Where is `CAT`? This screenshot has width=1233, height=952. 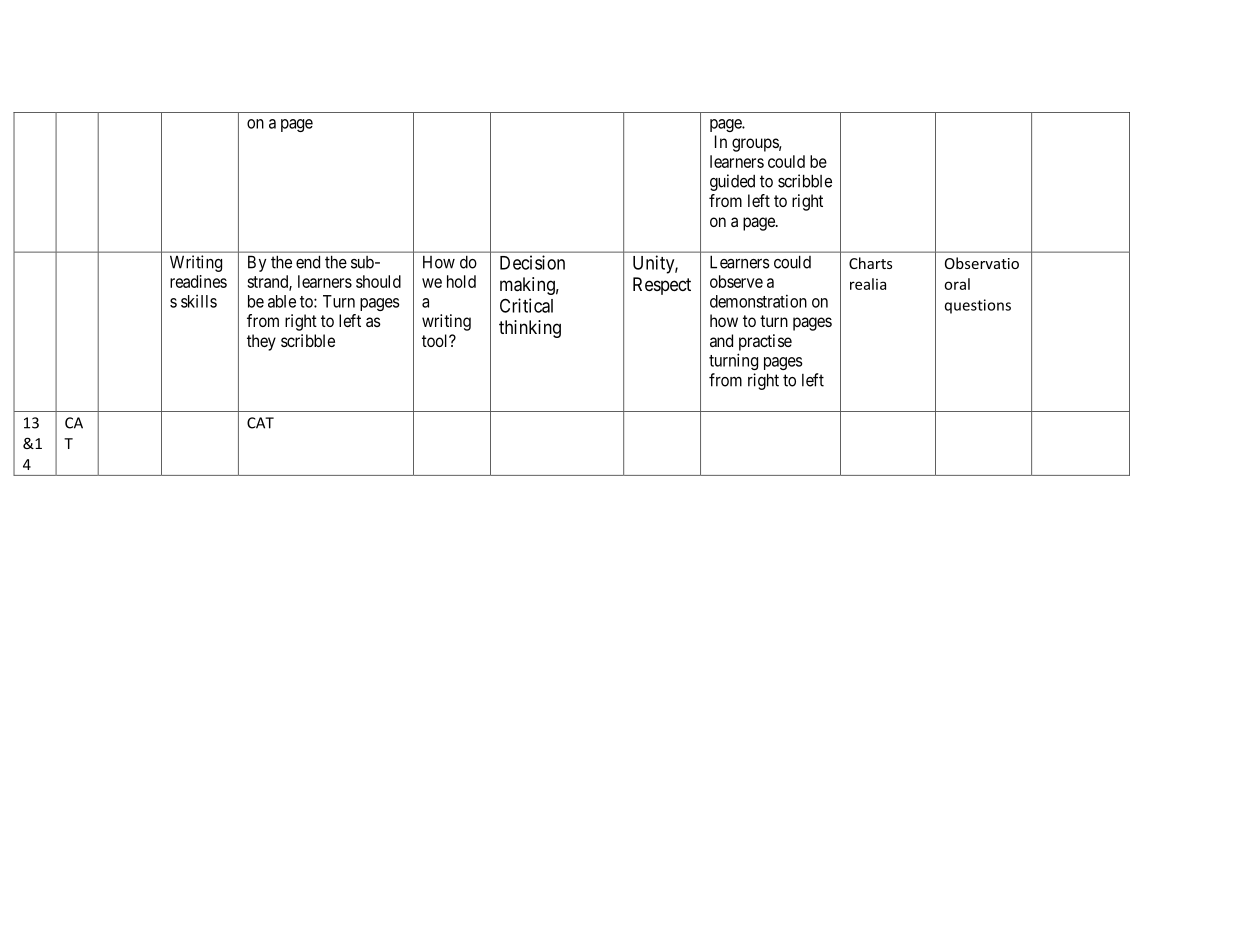
CAT is located at coordinates (260, 423).
